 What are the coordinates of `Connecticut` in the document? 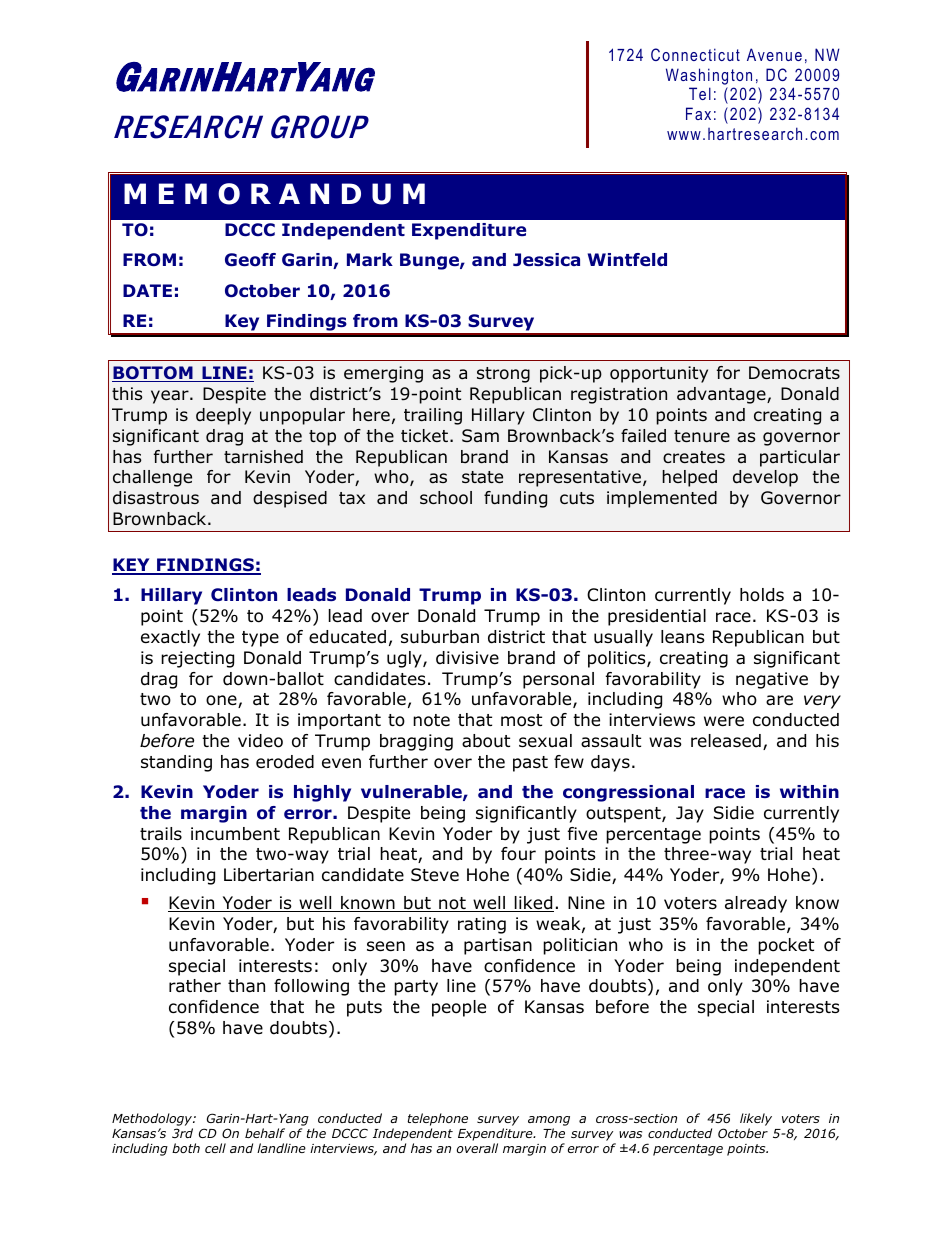 It's located at (695, 54).
